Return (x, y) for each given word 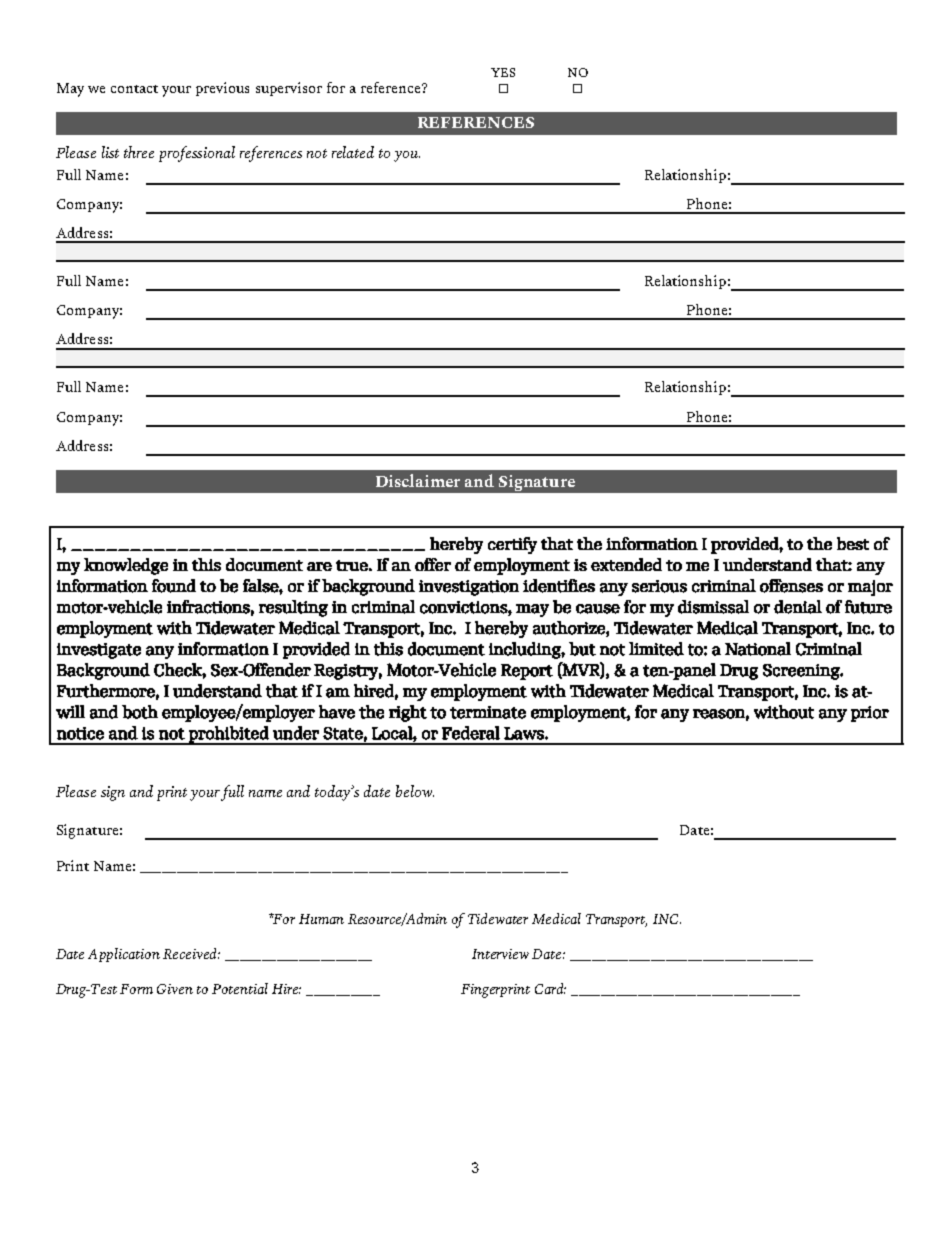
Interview (500, 954)
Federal (471, 733)
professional (197, 154)
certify (512, 545)
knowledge (126, 566)
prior (870, 714)
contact (134, 89)
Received (191, 953)
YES (503, 72)
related (353, 152)
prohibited (229, 735)
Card (550, 988)
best (853, 543)
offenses (791, 586)
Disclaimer (418, 480)
